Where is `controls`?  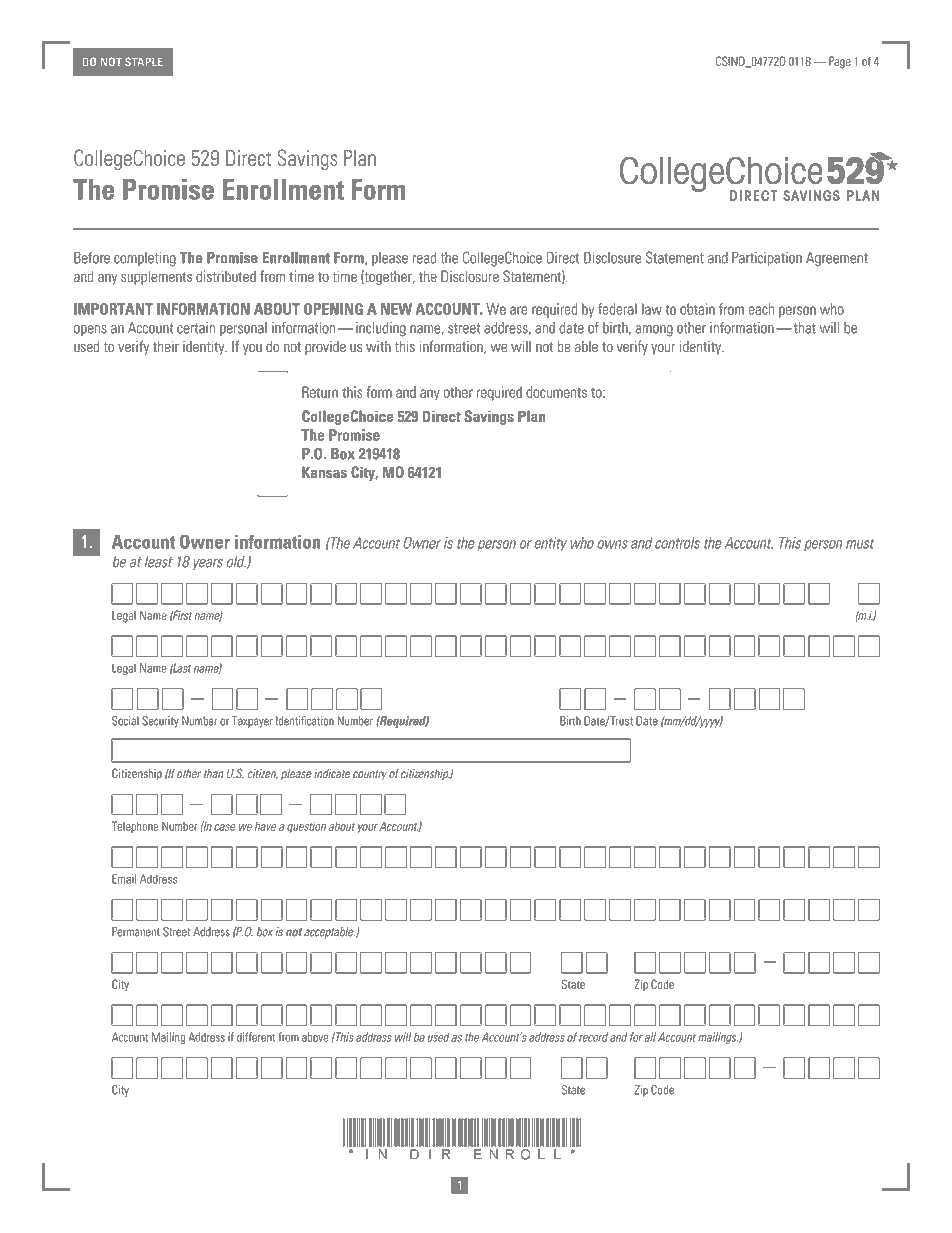 controls is located at coordinates (677, 543).
